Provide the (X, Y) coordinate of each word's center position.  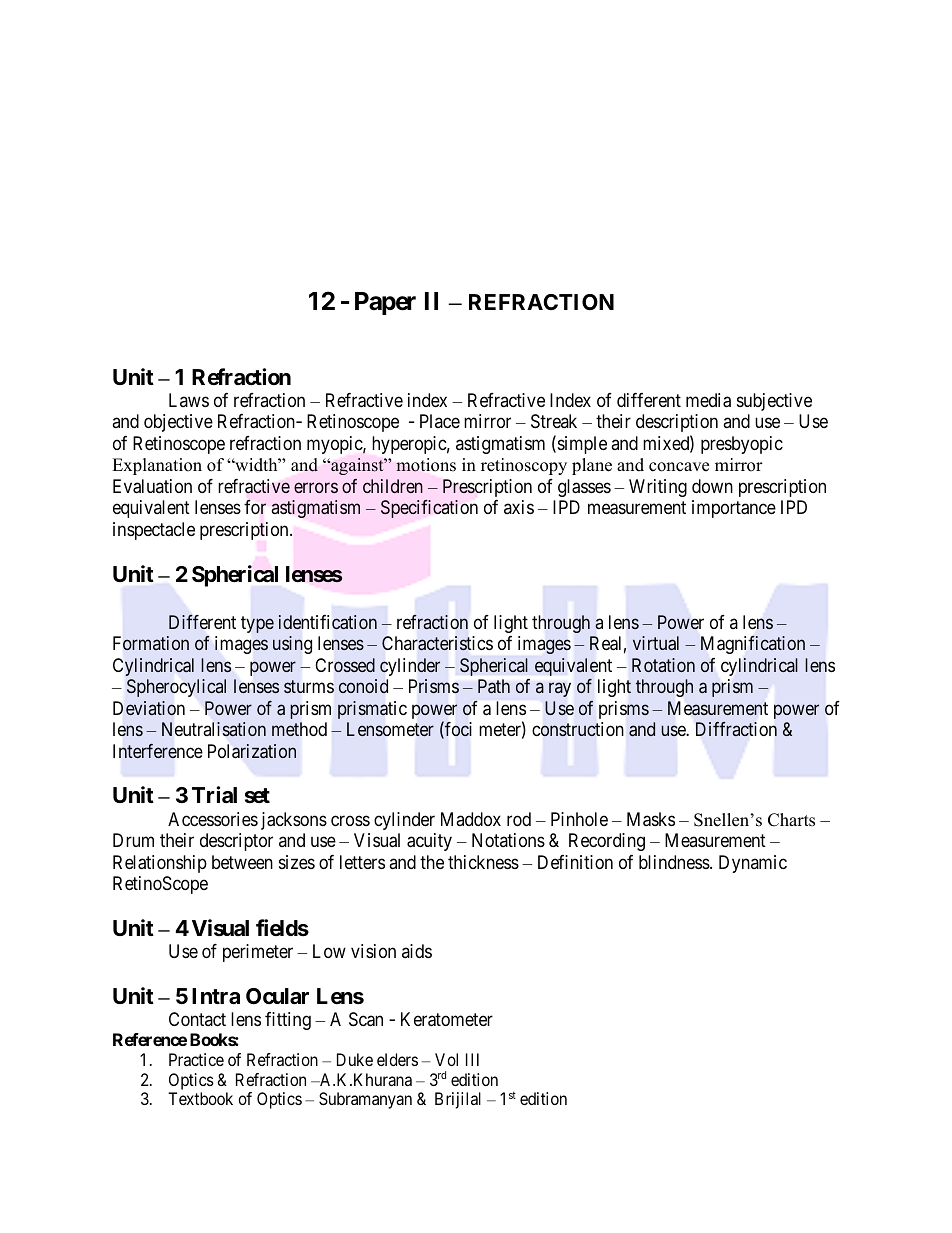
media (708, 400)
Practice (196, 1059)
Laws (189, 400)
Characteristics (437, 643)
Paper (385, 303)
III (472, 1059)
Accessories (213, 819)
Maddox (471, 819)
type (257, 624)
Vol (446, 1059)
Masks (651, 819)
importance (734, 509)
